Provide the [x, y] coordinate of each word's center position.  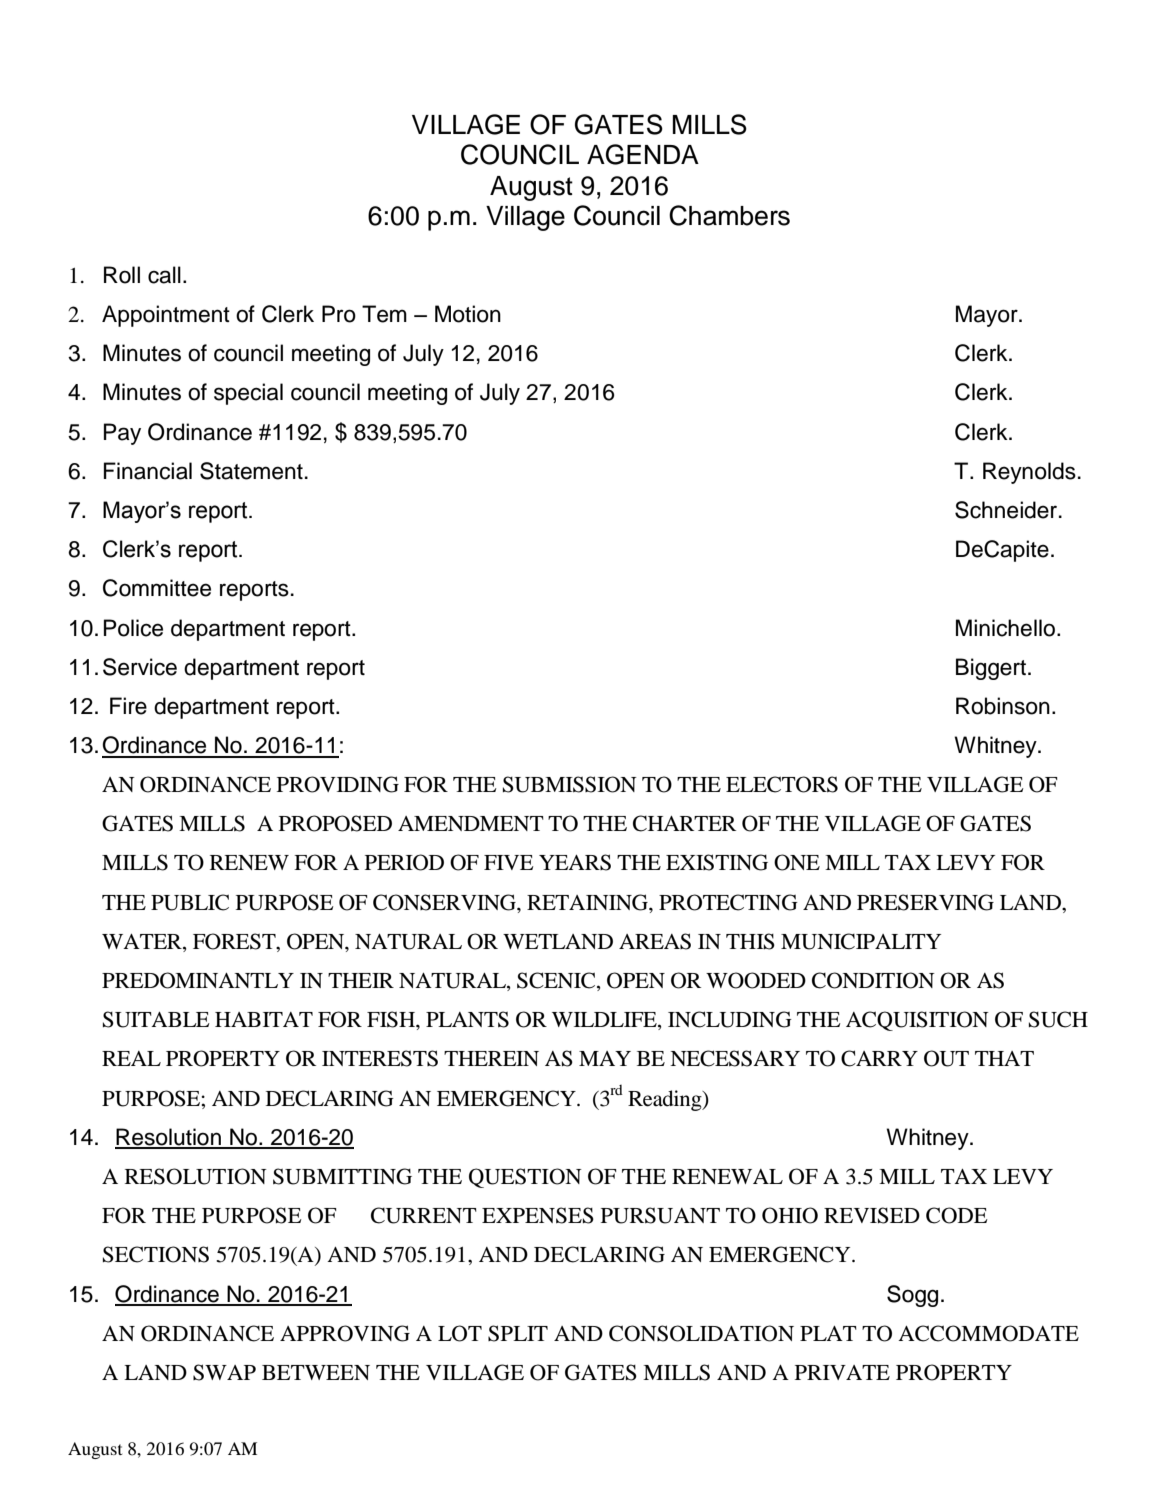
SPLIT [518, 1333]
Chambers [729, 215]
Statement [251, 471]
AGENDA [643, 154]
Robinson [1003, 706]
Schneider [1007, 510]
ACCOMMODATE [988, 1333]
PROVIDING [338, 784]
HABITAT [264, 1019]
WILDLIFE [605, 1021]
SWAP [224, 1372]
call [164, 275]
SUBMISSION [570, 784]
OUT [946, 1058]
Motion [468, 314]
